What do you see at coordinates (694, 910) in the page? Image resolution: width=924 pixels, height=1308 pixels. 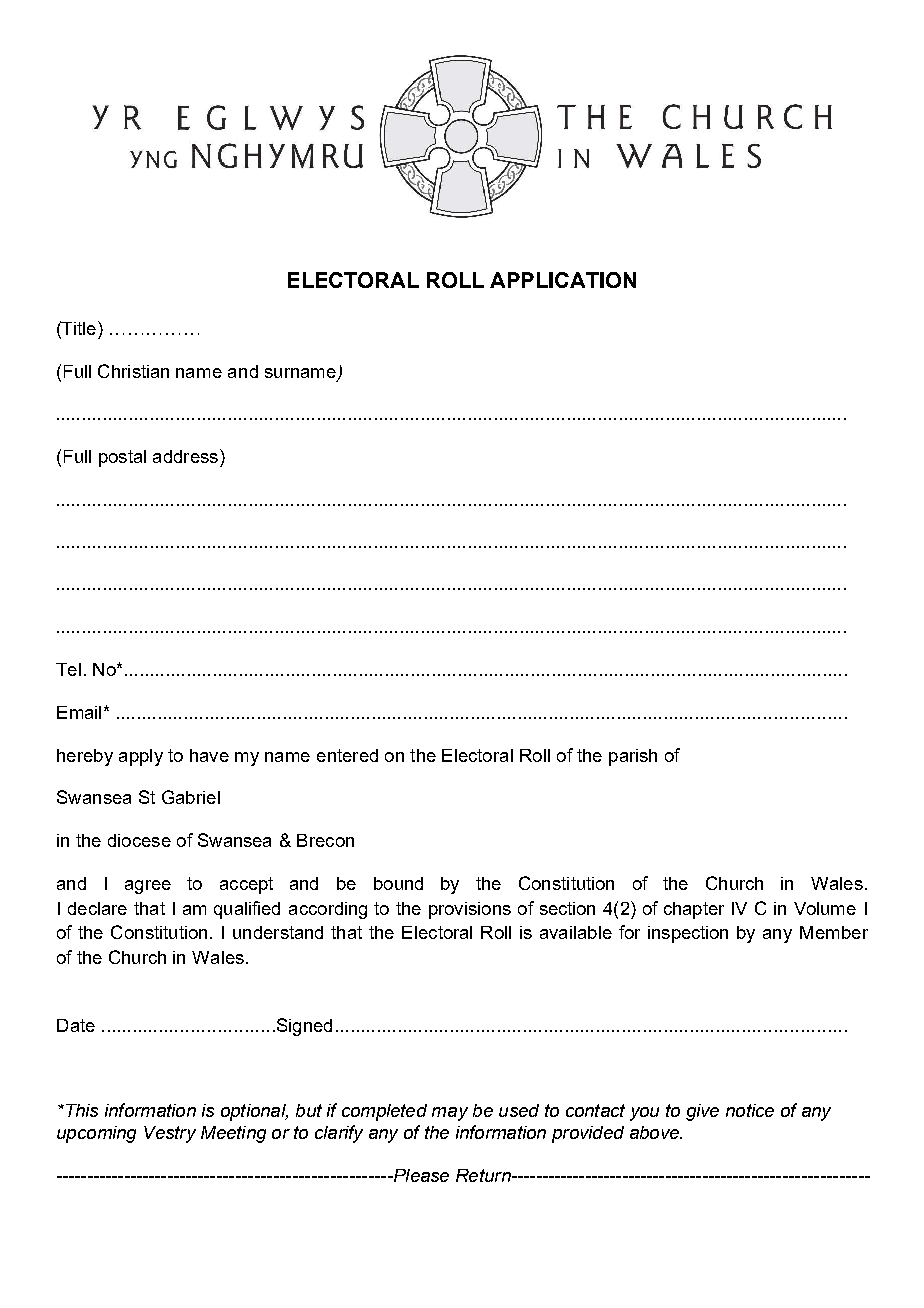 I see `chapter` at bounding box center [694, 910].
